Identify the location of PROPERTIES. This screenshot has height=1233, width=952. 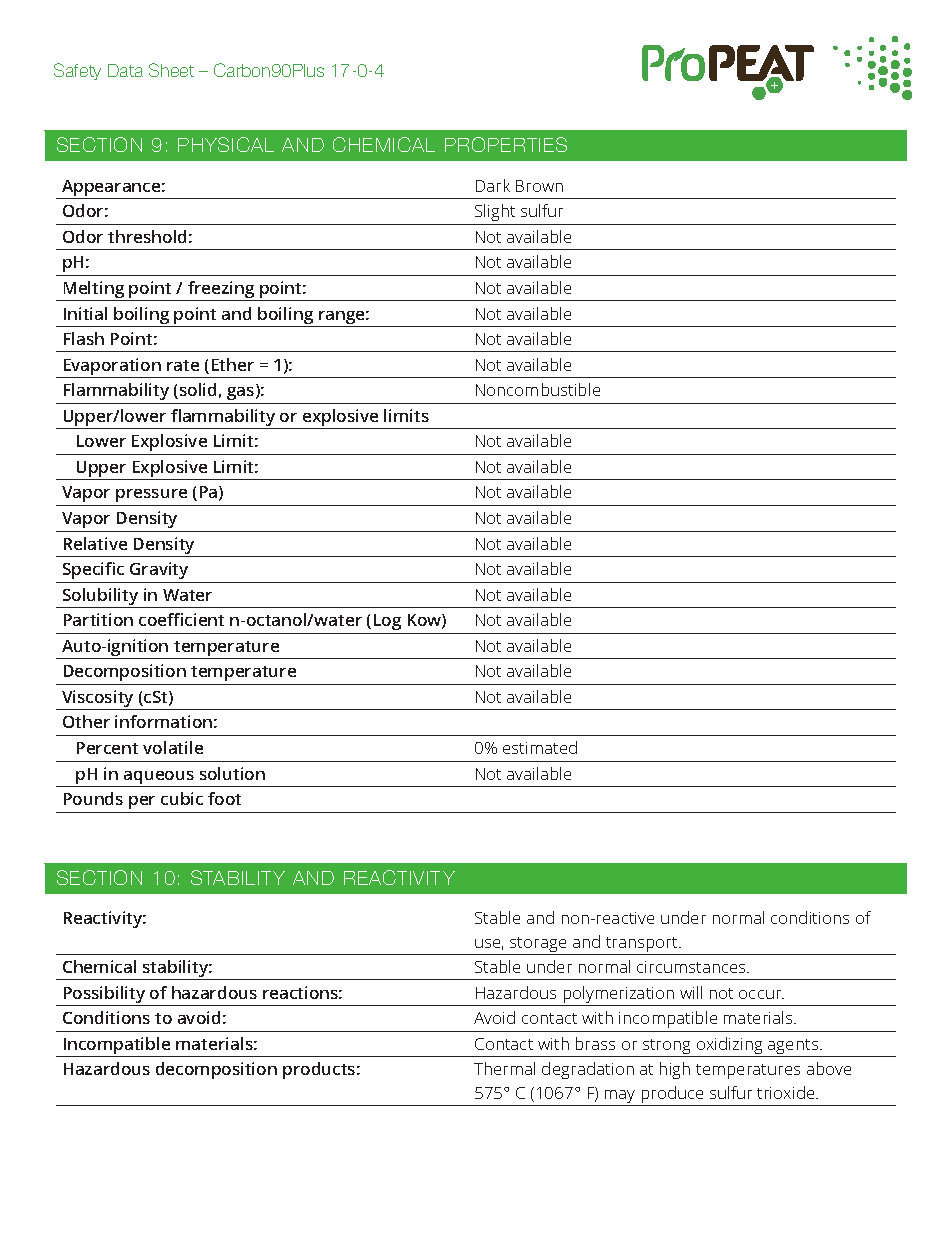
(506, 144).
